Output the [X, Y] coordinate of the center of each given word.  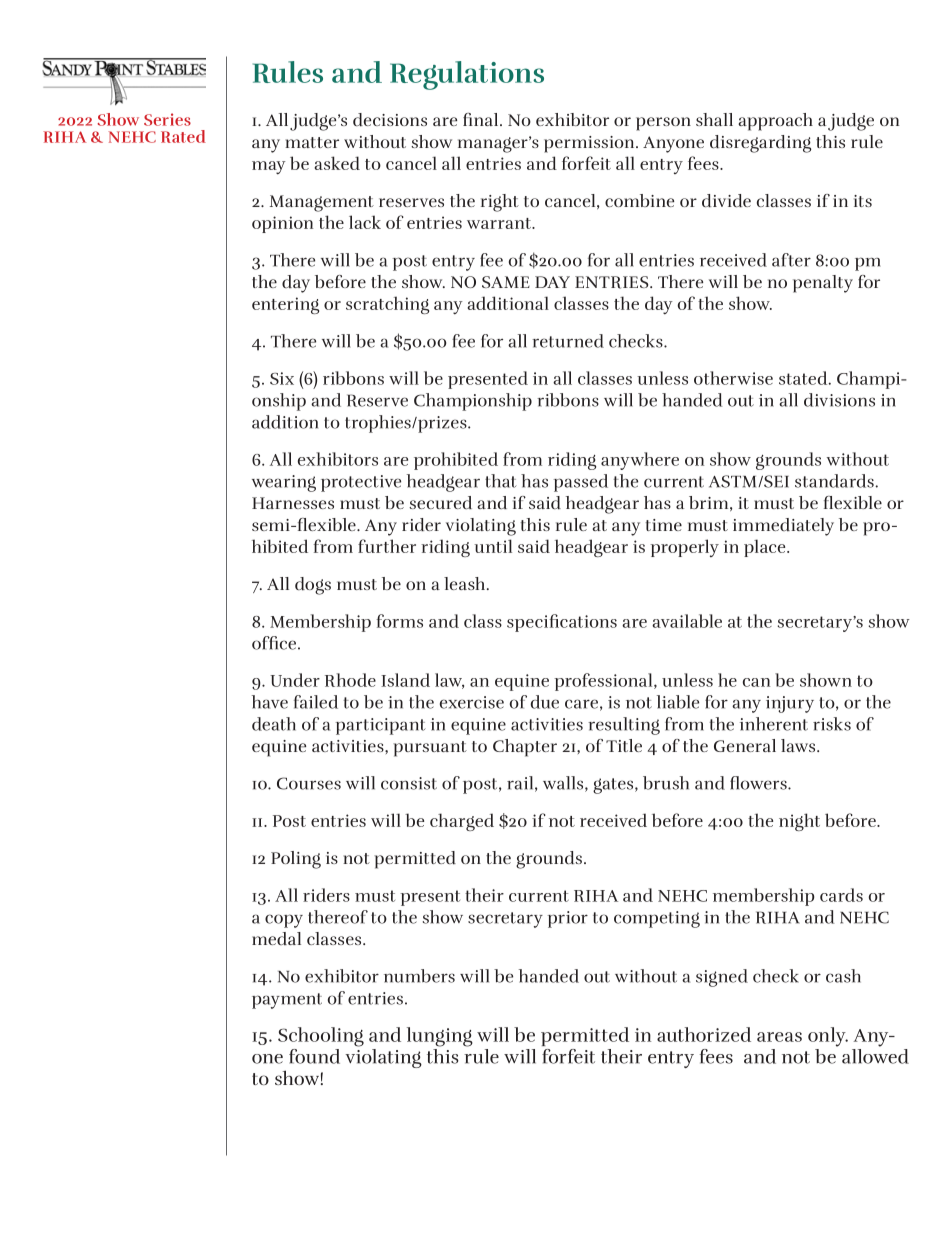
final [482, 119]
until [493, 546]
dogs [313, 586]
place [766, 548]
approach [775, 122]
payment [287, 1001]
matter [312, 142]
